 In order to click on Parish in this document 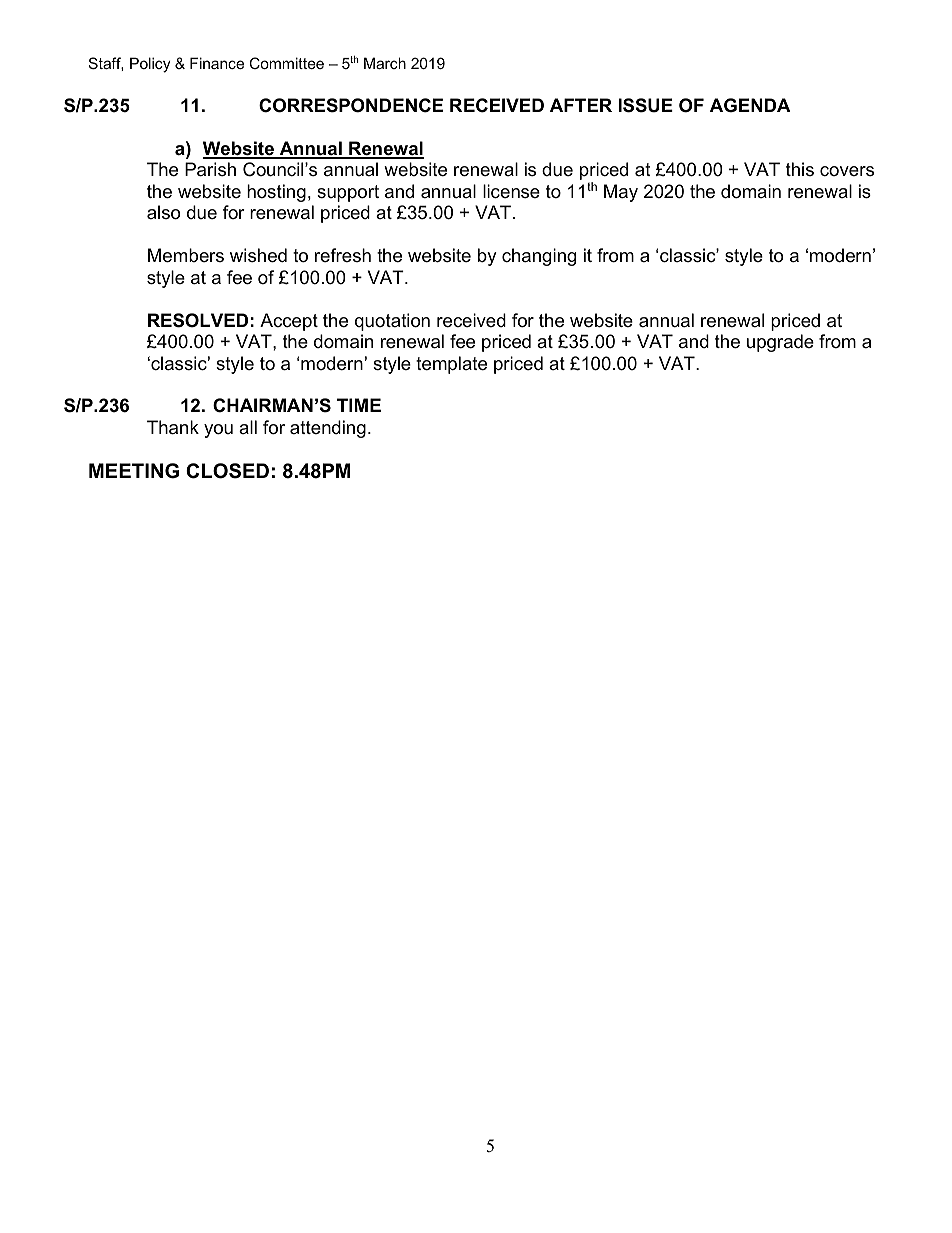, I will do `click(210, 169)`.
